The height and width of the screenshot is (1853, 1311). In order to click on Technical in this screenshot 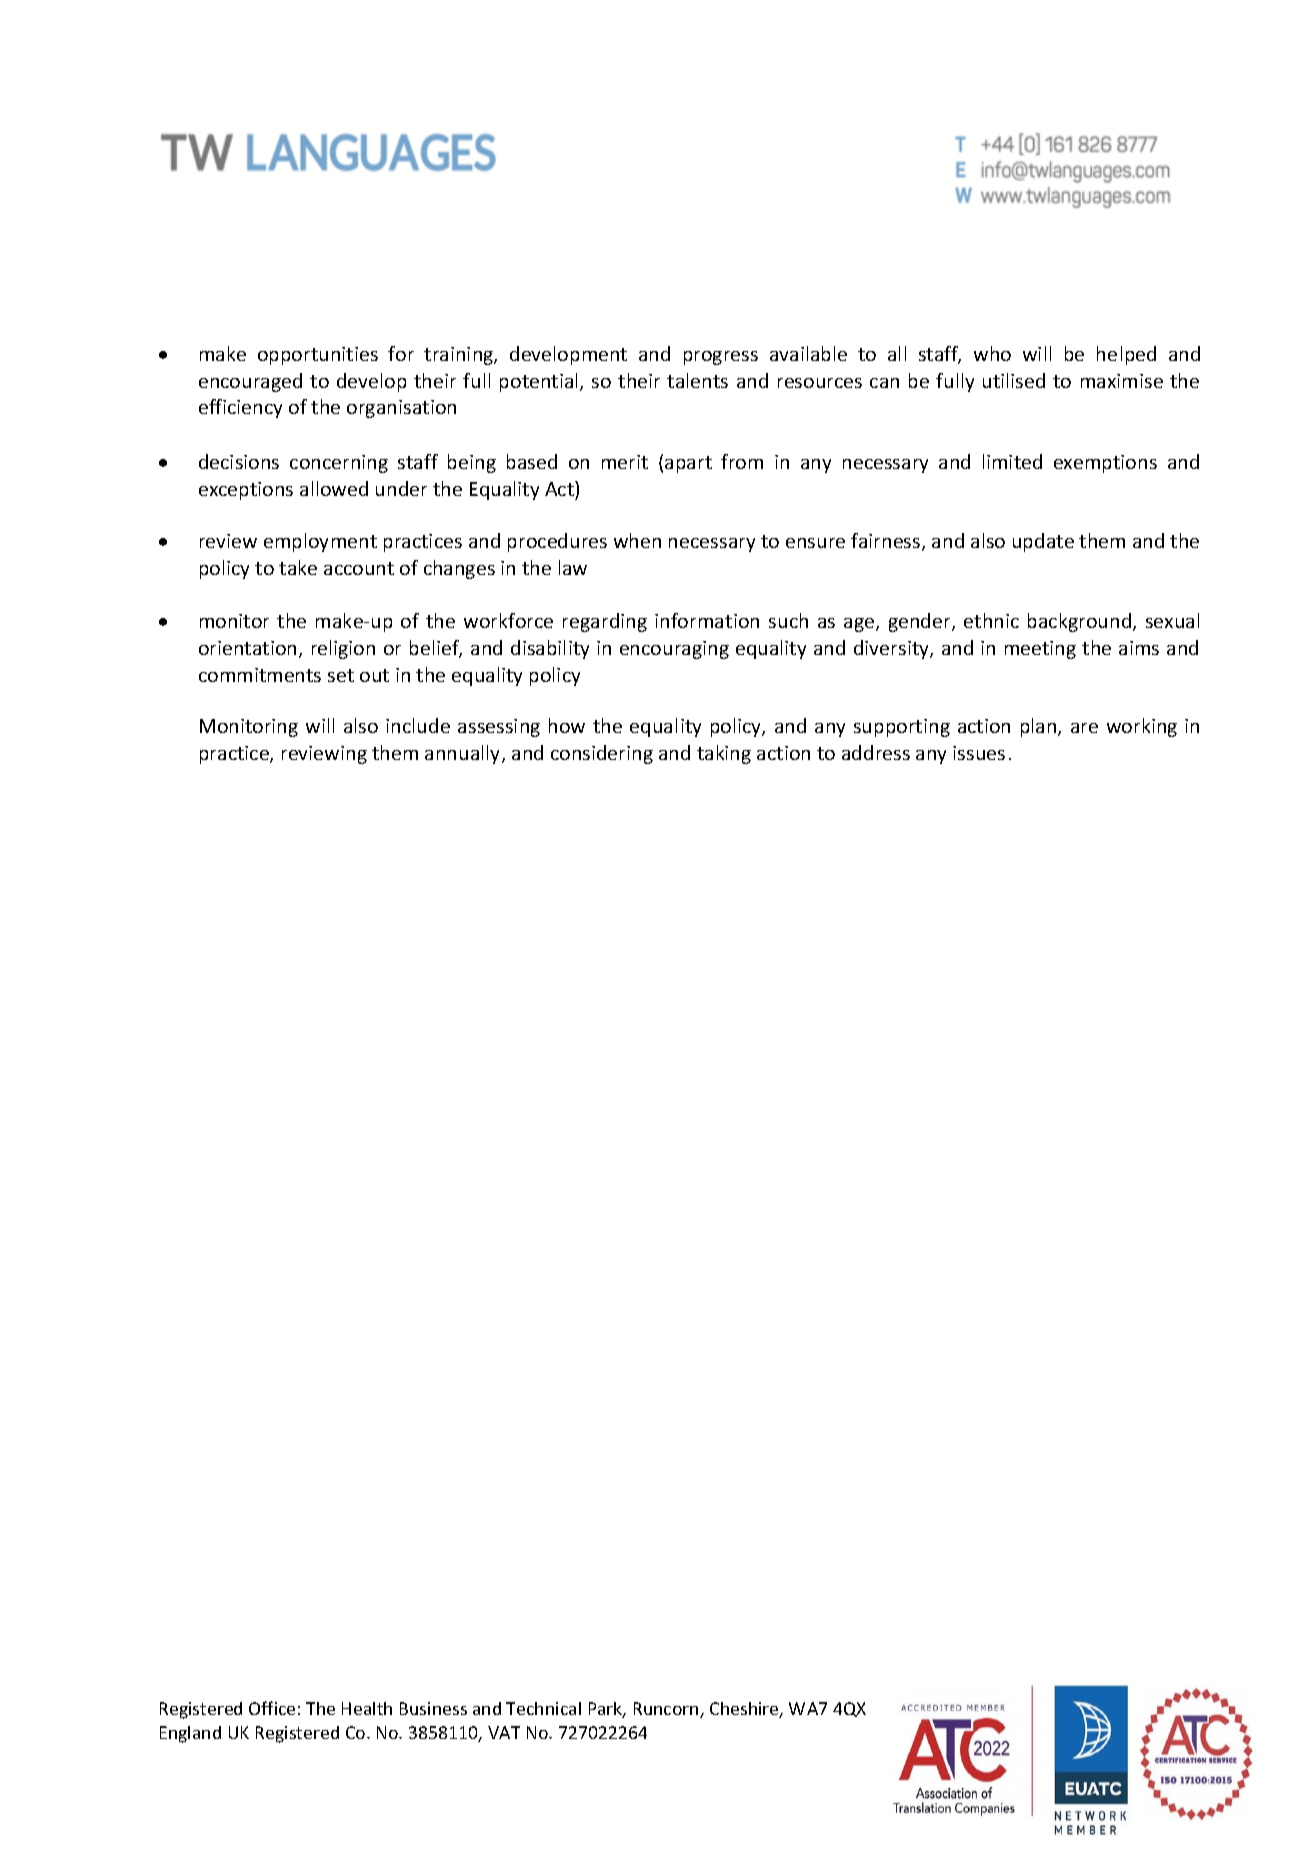, I will do `click(543, 1708)`.
